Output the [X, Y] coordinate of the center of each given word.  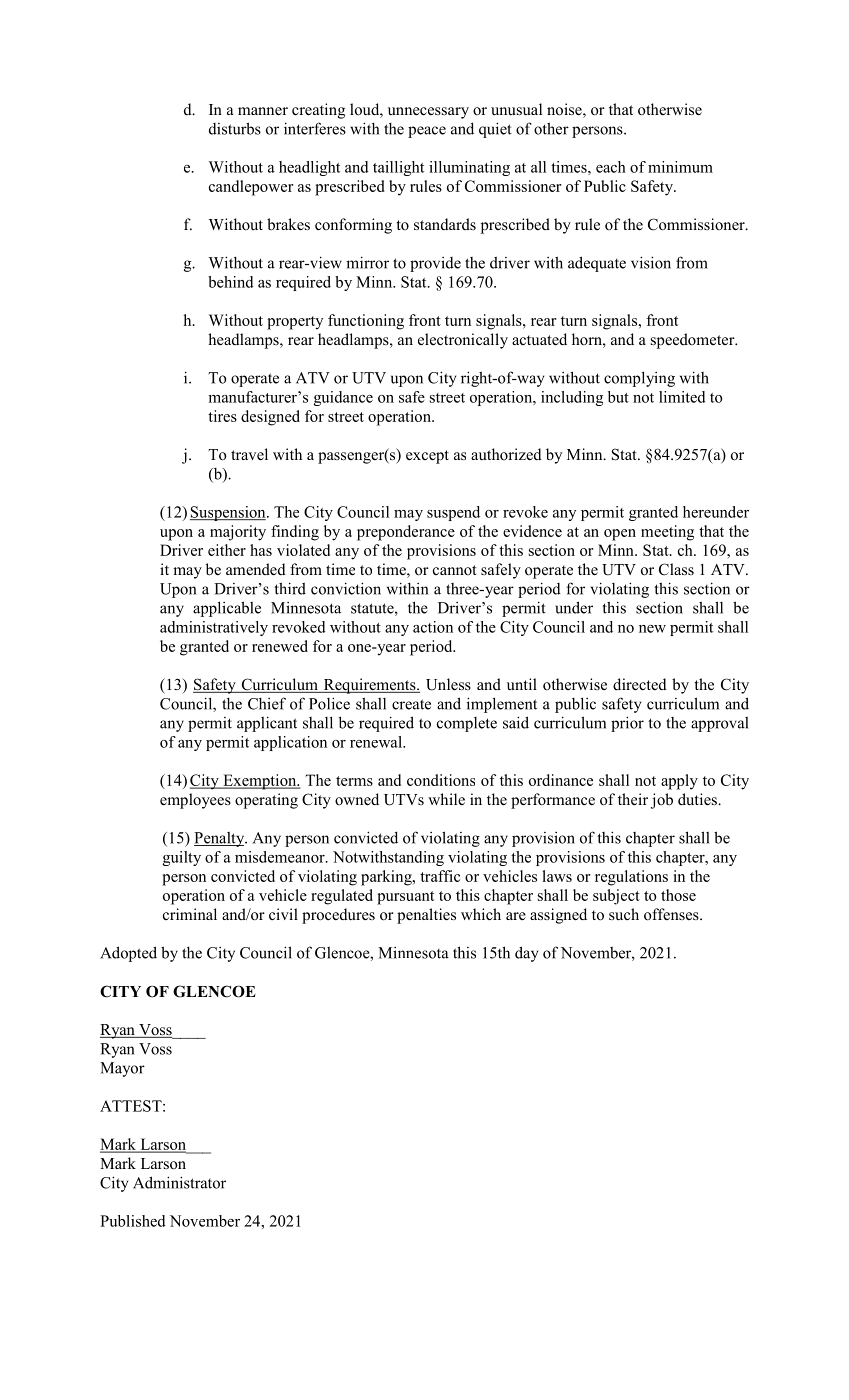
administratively [214, 628]
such [624, 914]
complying [639, 379]
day [526, 954]
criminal [190, 914]
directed [640, 684]
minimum [680, 167]
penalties [426, 916]
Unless [448, 684]
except [427, 457]
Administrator [179, 1182]
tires [222, 416]
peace [427, 132]
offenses [672, 914]
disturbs [235, 128]
